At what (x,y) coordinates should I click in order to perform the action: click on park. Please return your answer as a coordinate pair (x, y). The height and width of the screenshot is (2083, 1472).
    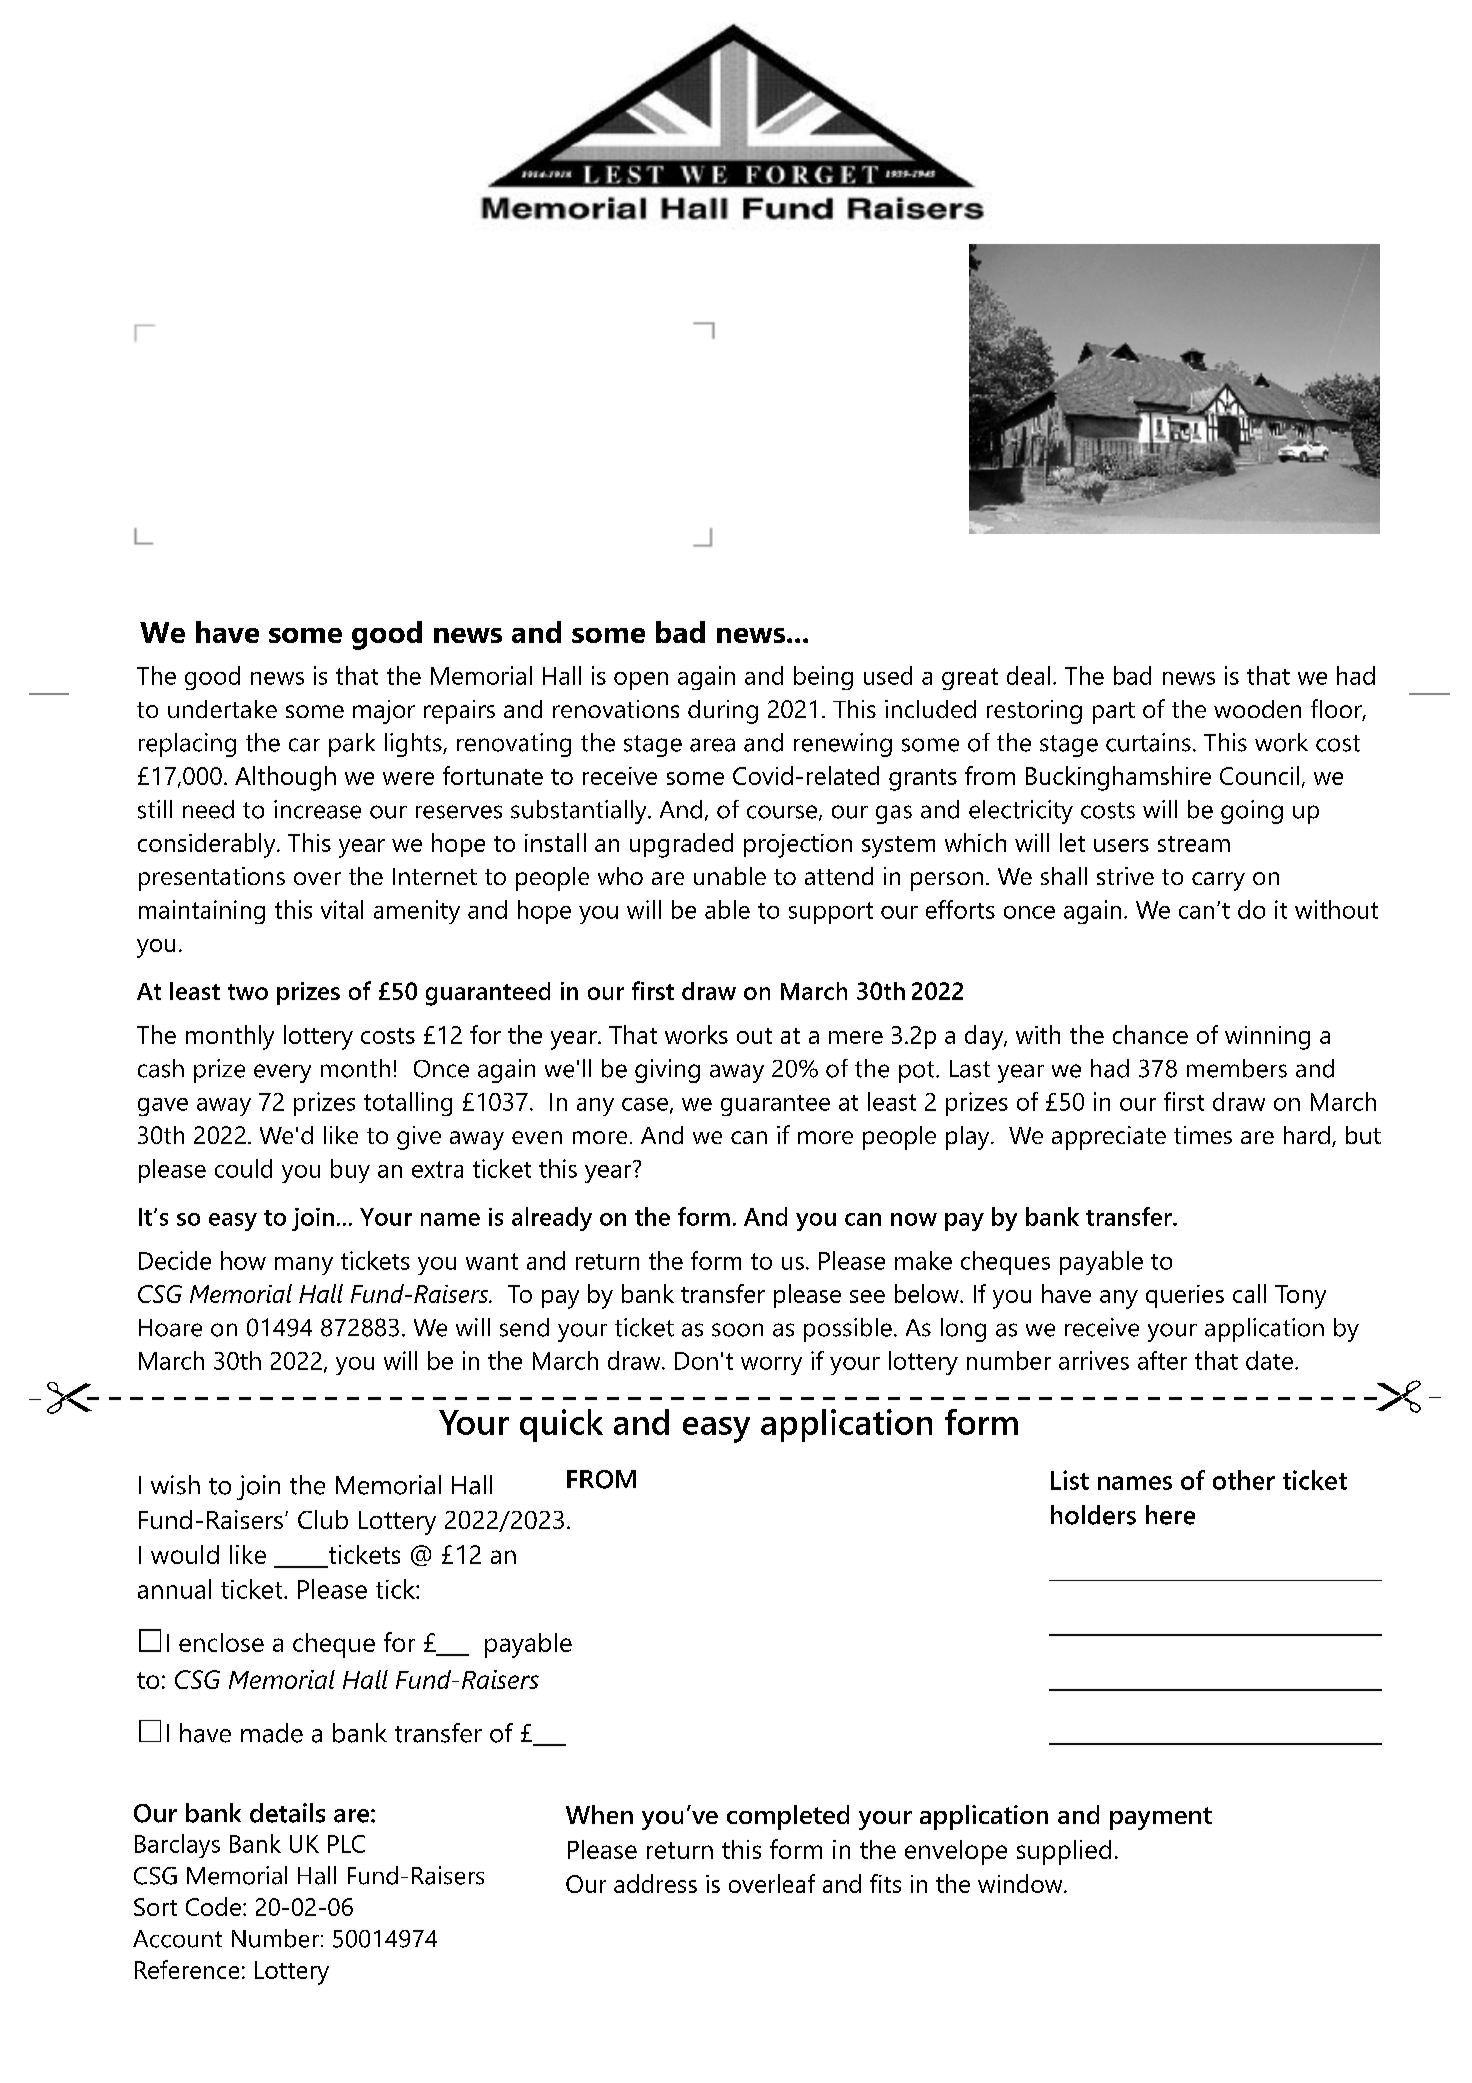
    Looking at the image, I should click on (352, 745).
